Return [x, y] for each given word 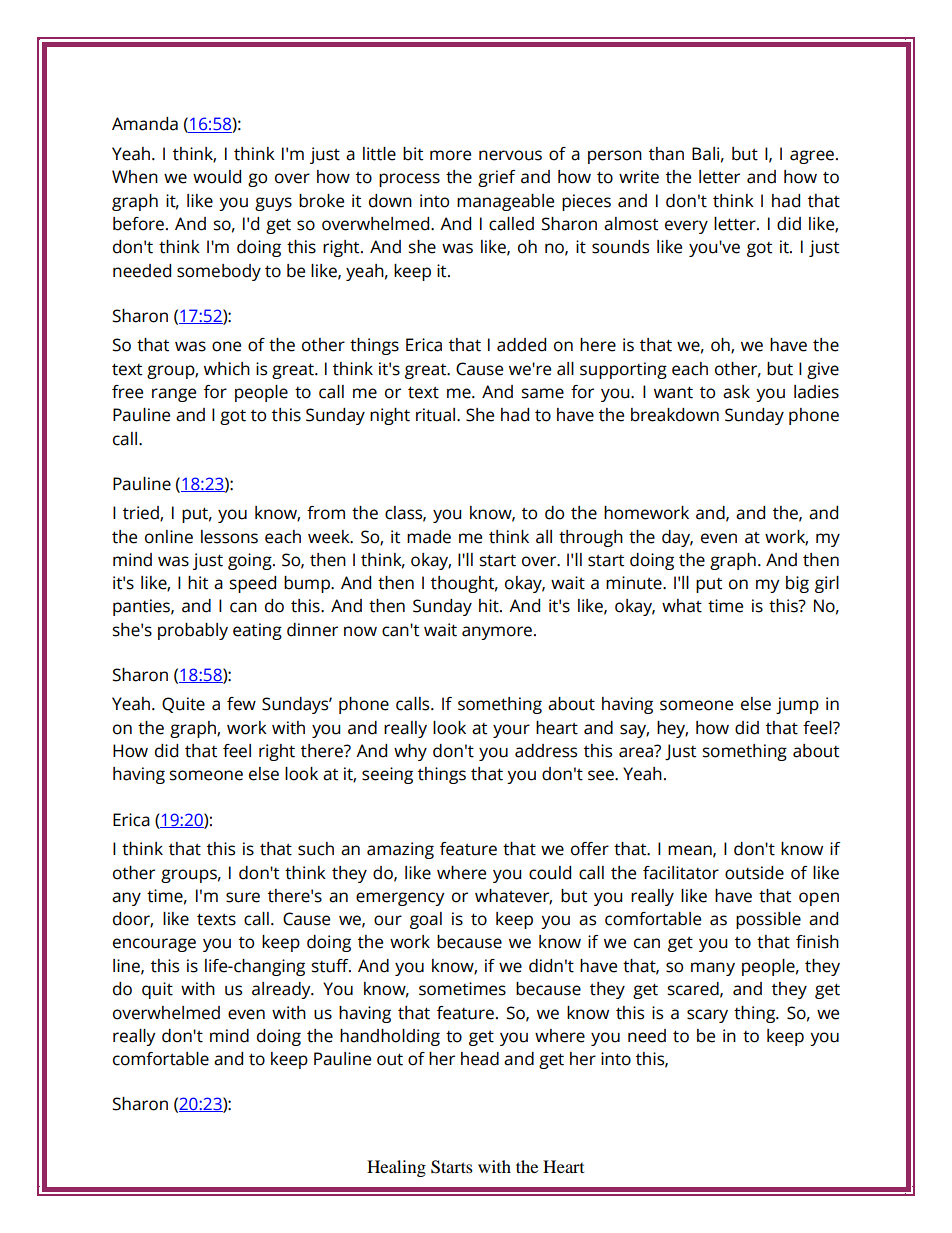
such [316, 849]
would [217, 177]
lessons [229, 537]
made [429, 537]
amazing [400, 850]
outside [754, 873]
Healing [396, 1168]
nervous [510, 155]
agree [812, 157]
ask [736, 392]
